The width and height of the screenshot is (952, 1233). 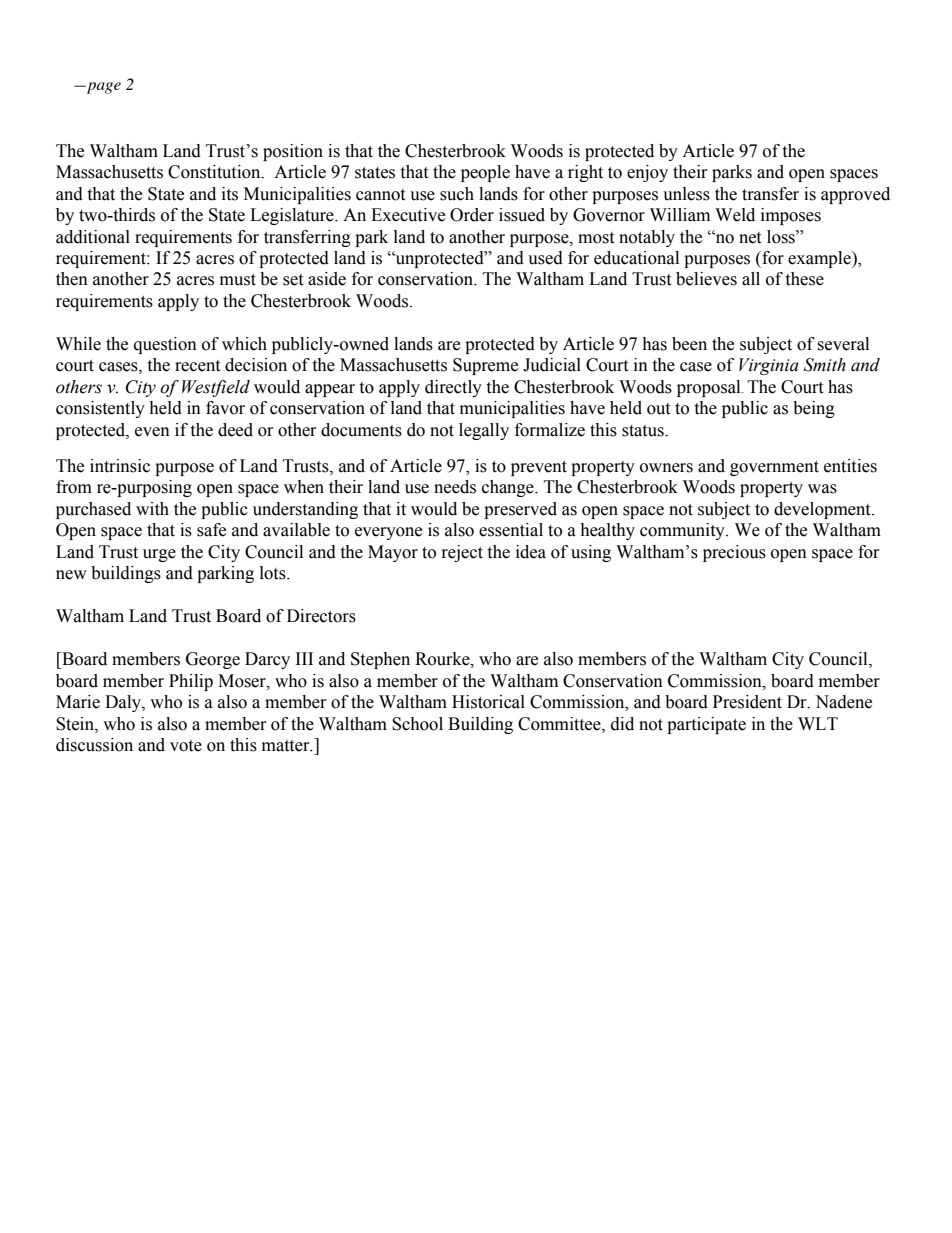 I want to click on government, so click(x=774, y=468).
